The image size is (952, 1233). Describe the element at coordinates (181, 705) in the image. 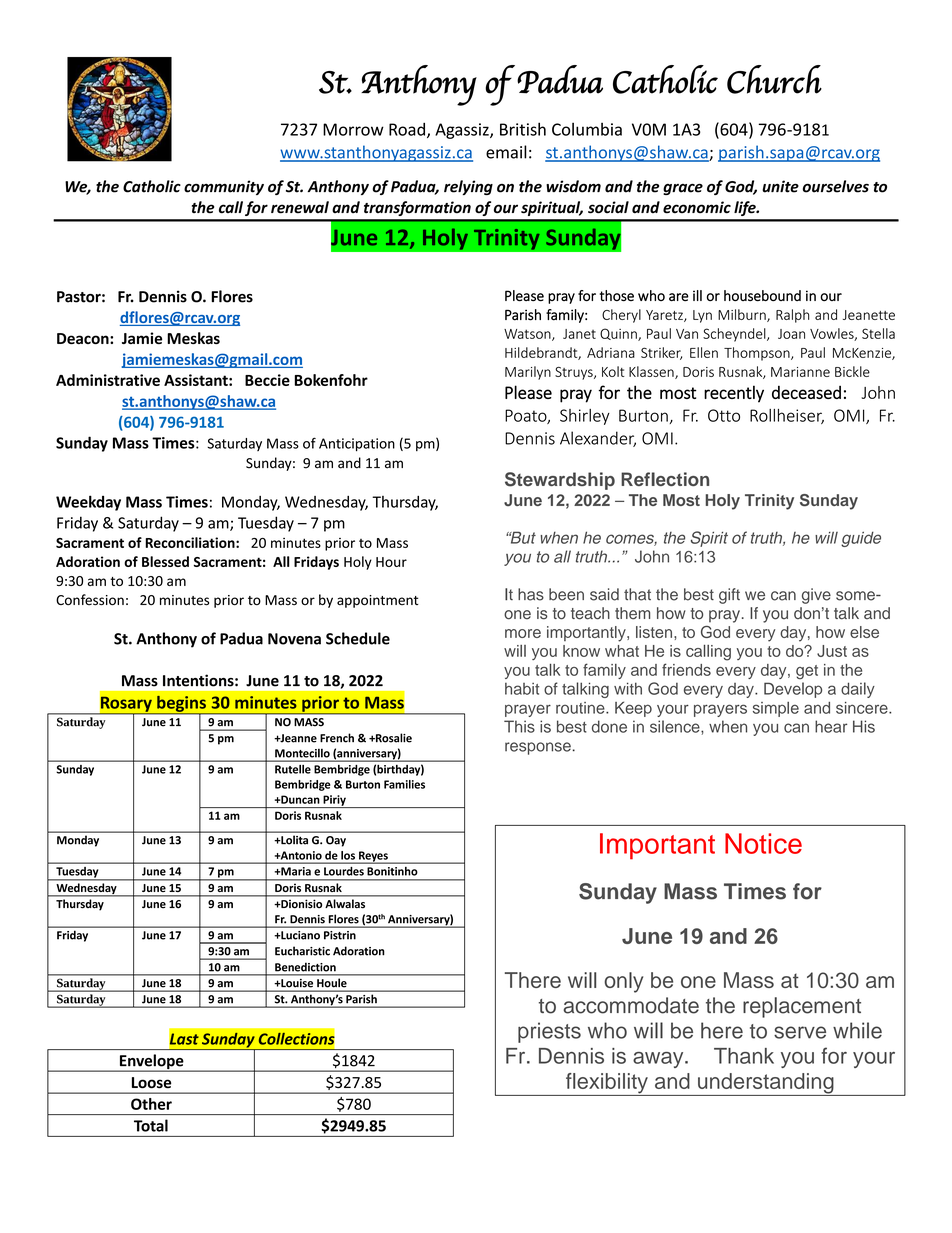

I see `begins` at that location.
